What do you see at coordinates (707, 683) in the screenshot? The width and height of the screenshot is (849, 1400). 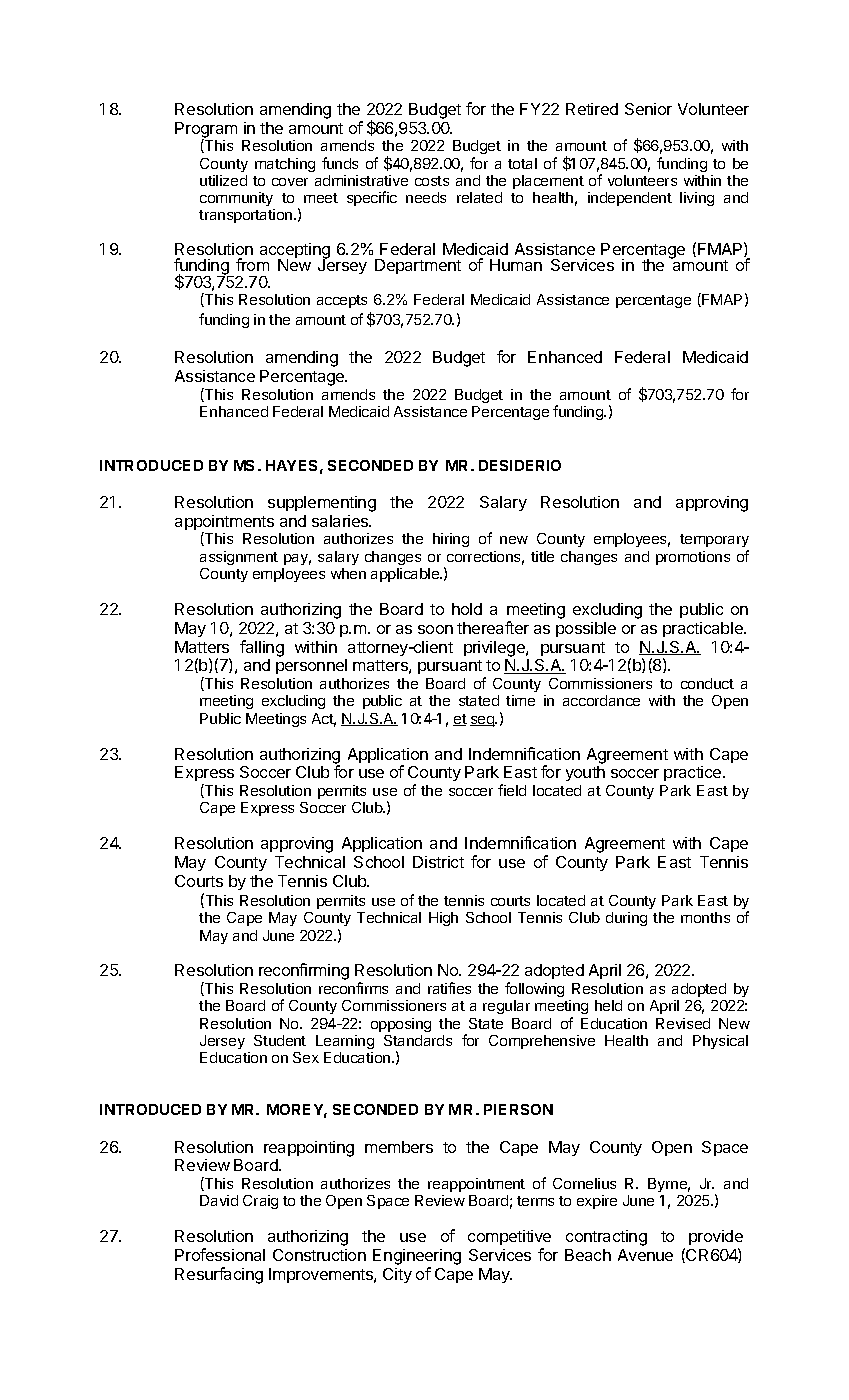 I see `conduct` at bounding box center [707, 683].
